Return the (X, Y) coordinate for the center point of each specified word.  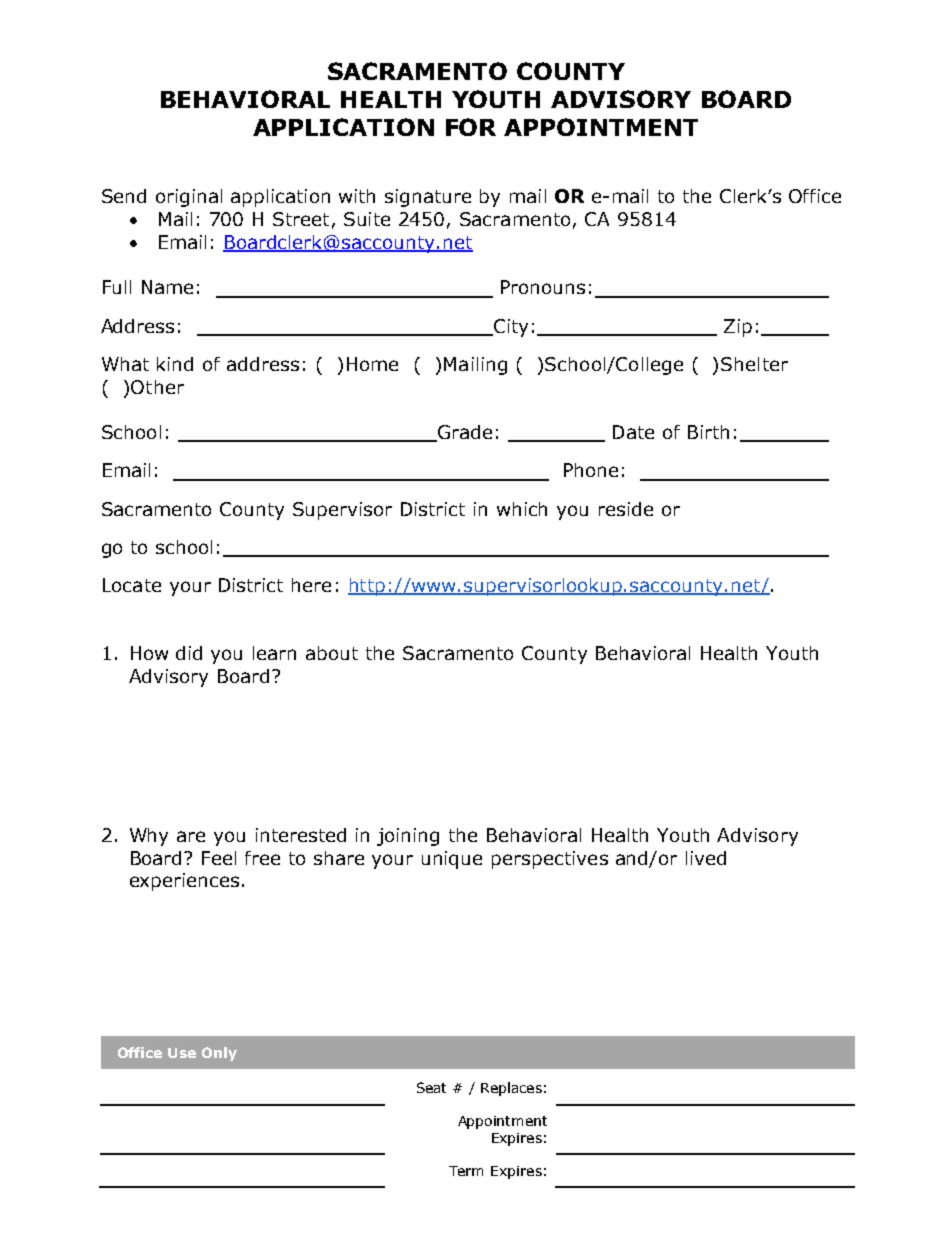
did (189, 653)
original (189, 198)
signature (428, 198)
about (332, 653)
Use (182, 1053)
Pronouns (543, 287)
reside (626, 509)
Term (466, 1171)
